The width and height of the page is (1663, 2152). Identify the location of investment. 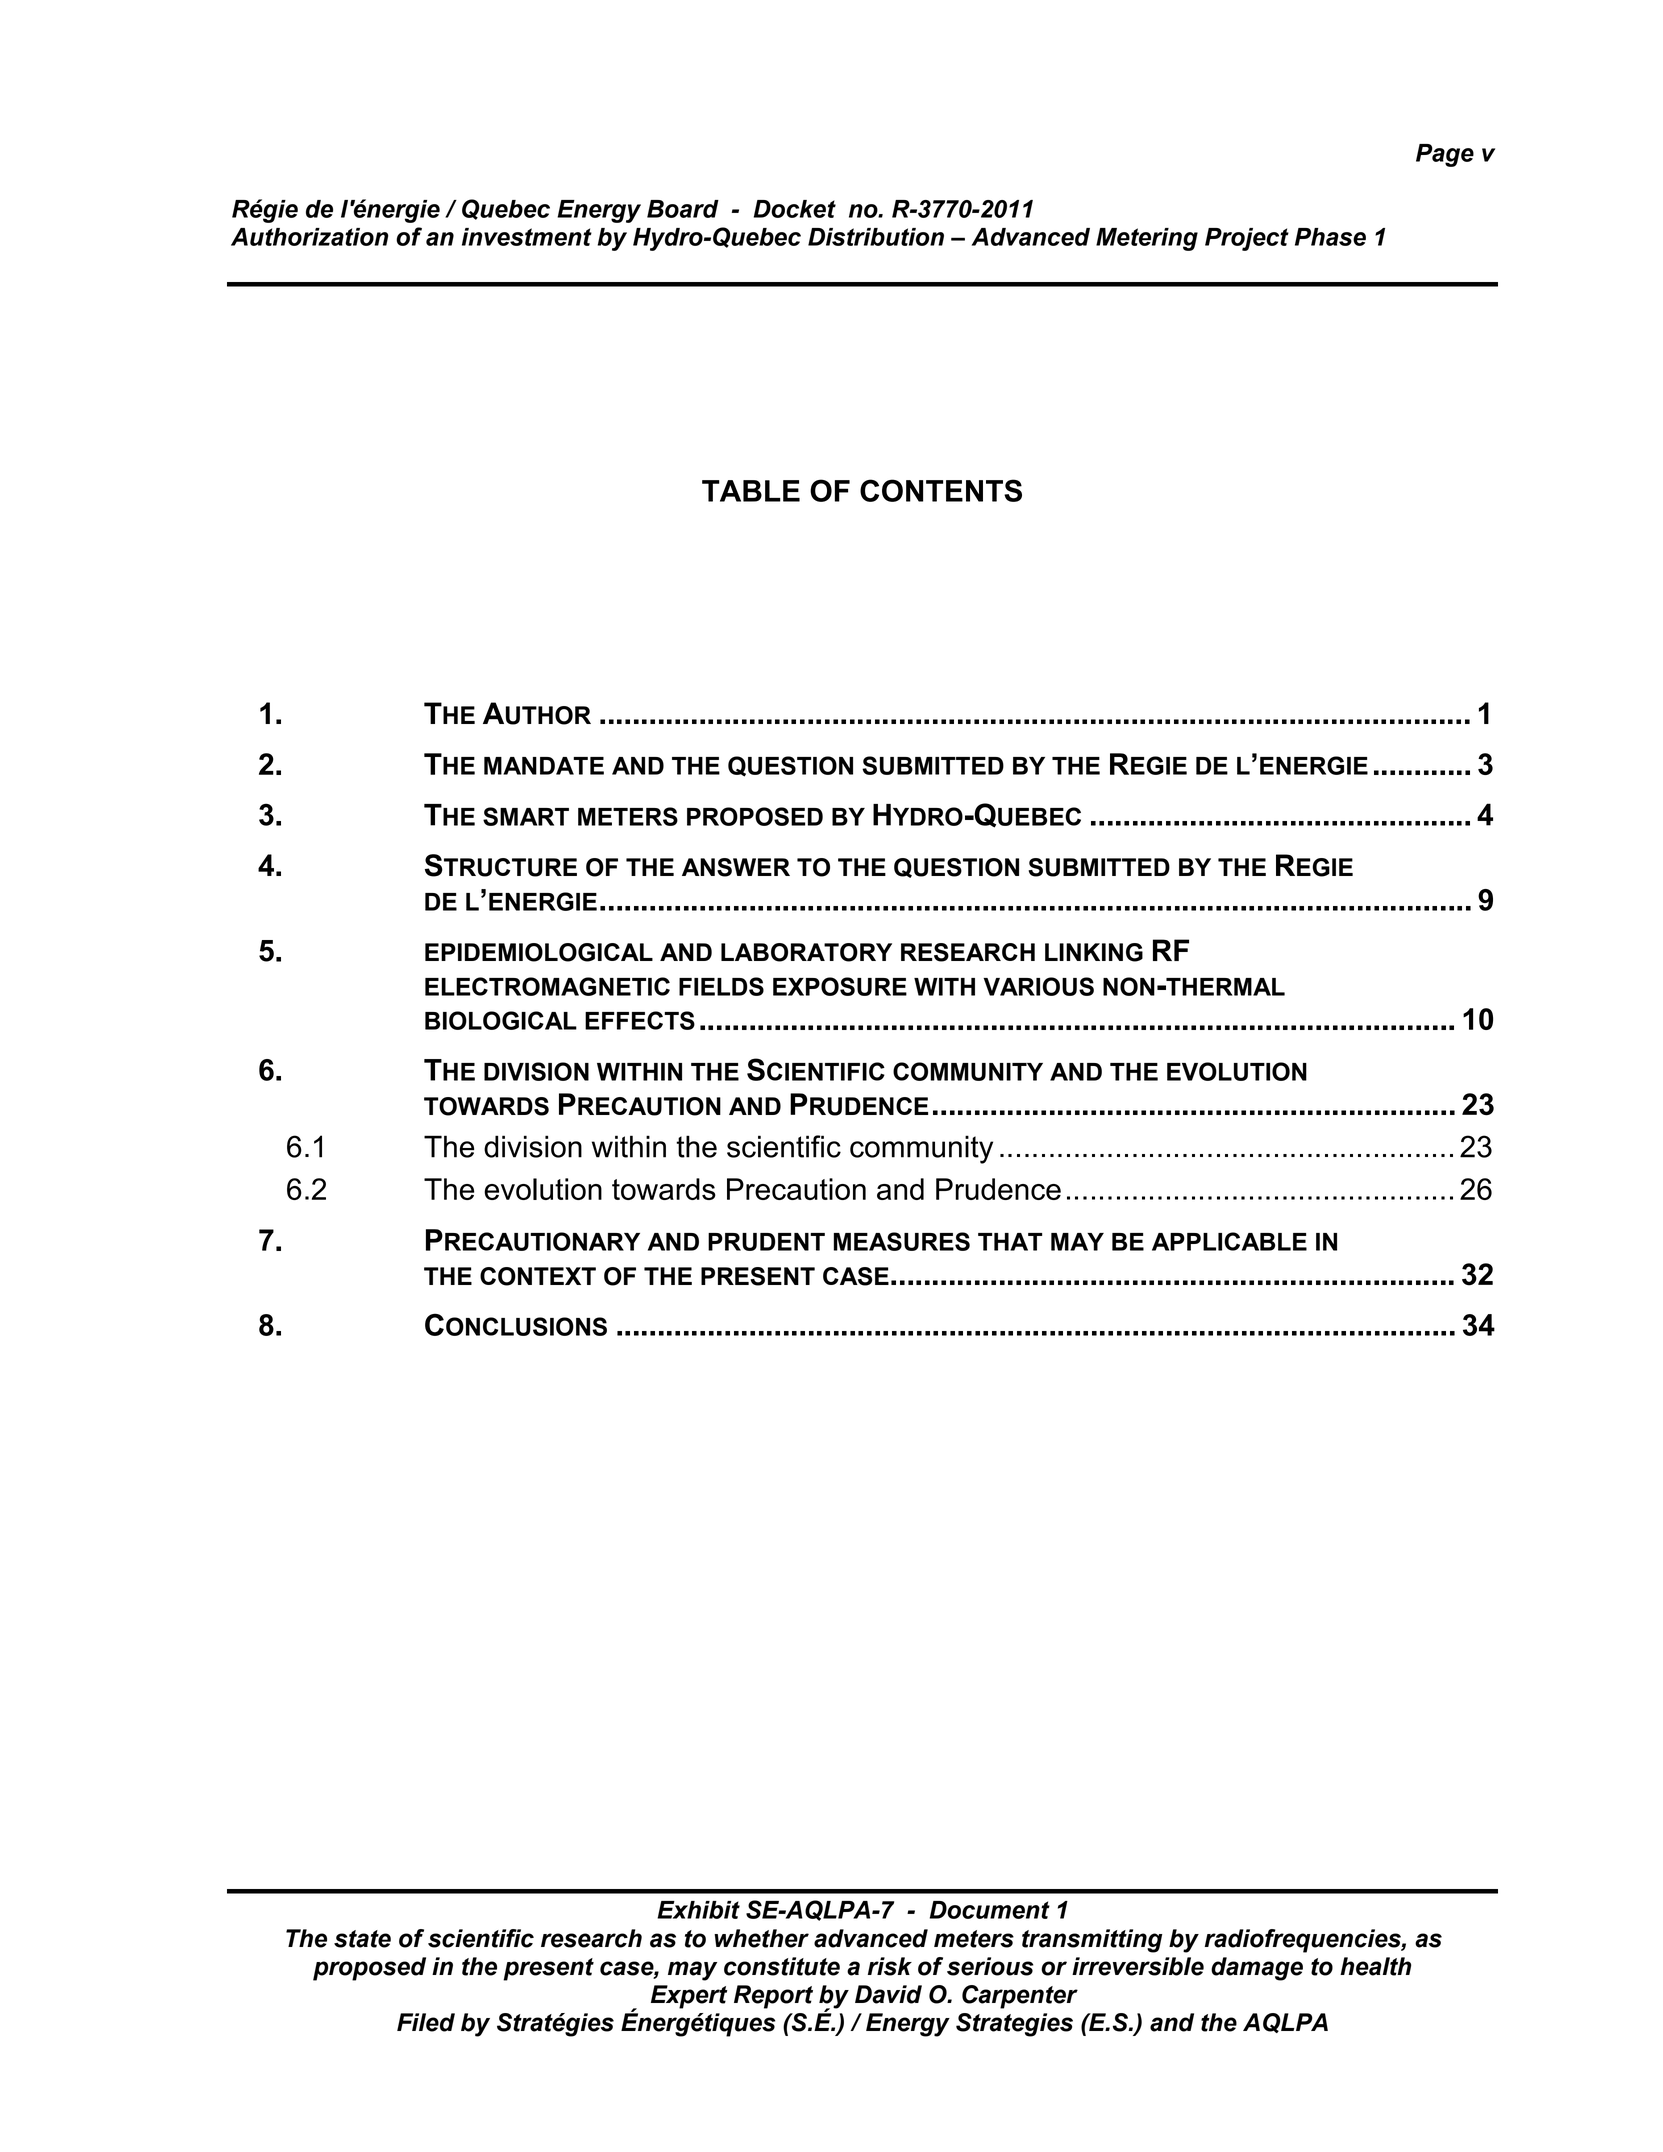
(527, 237).
